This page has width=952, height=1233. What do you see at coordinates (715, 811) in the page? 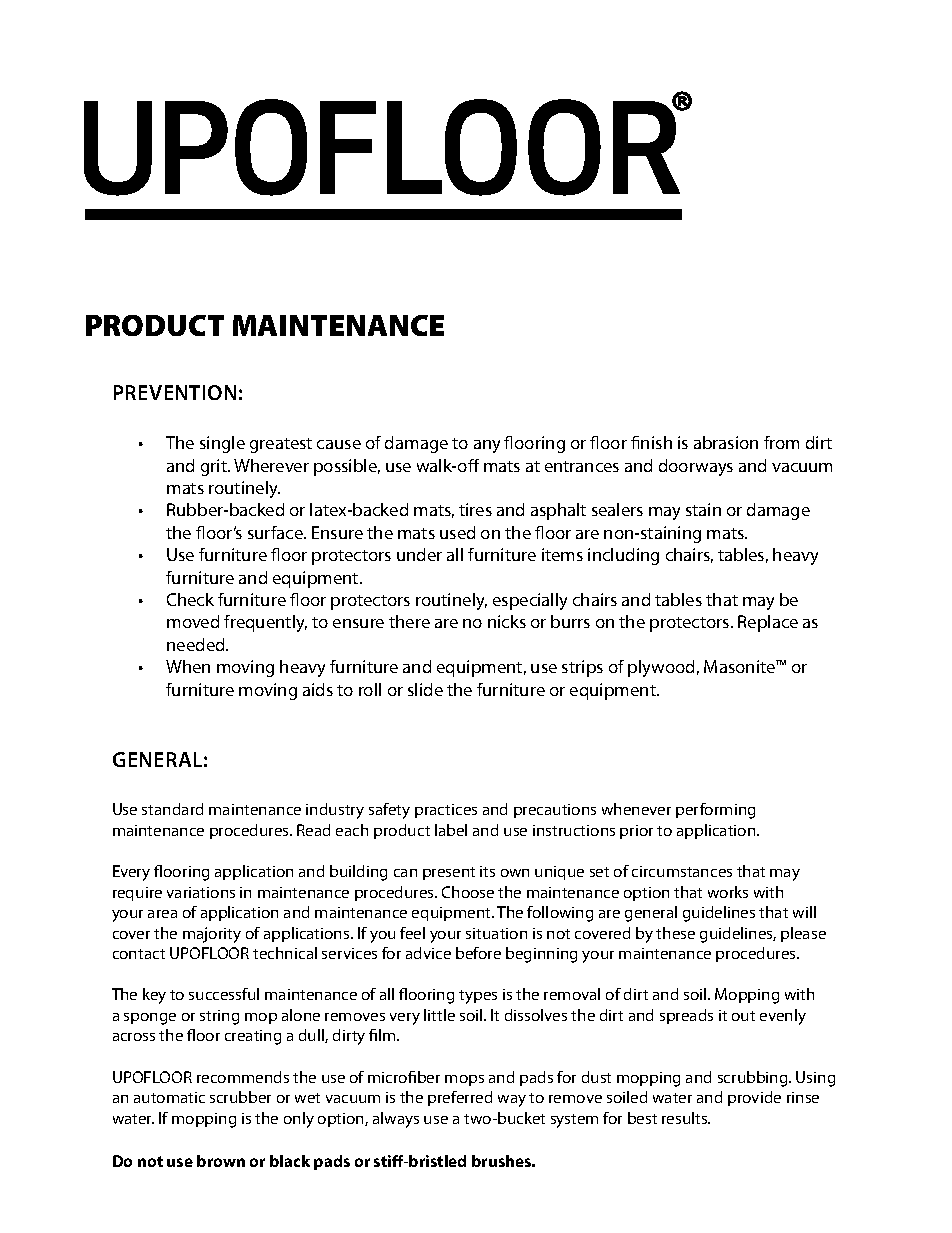
I see `performing` at bounding box center [715, 811].
